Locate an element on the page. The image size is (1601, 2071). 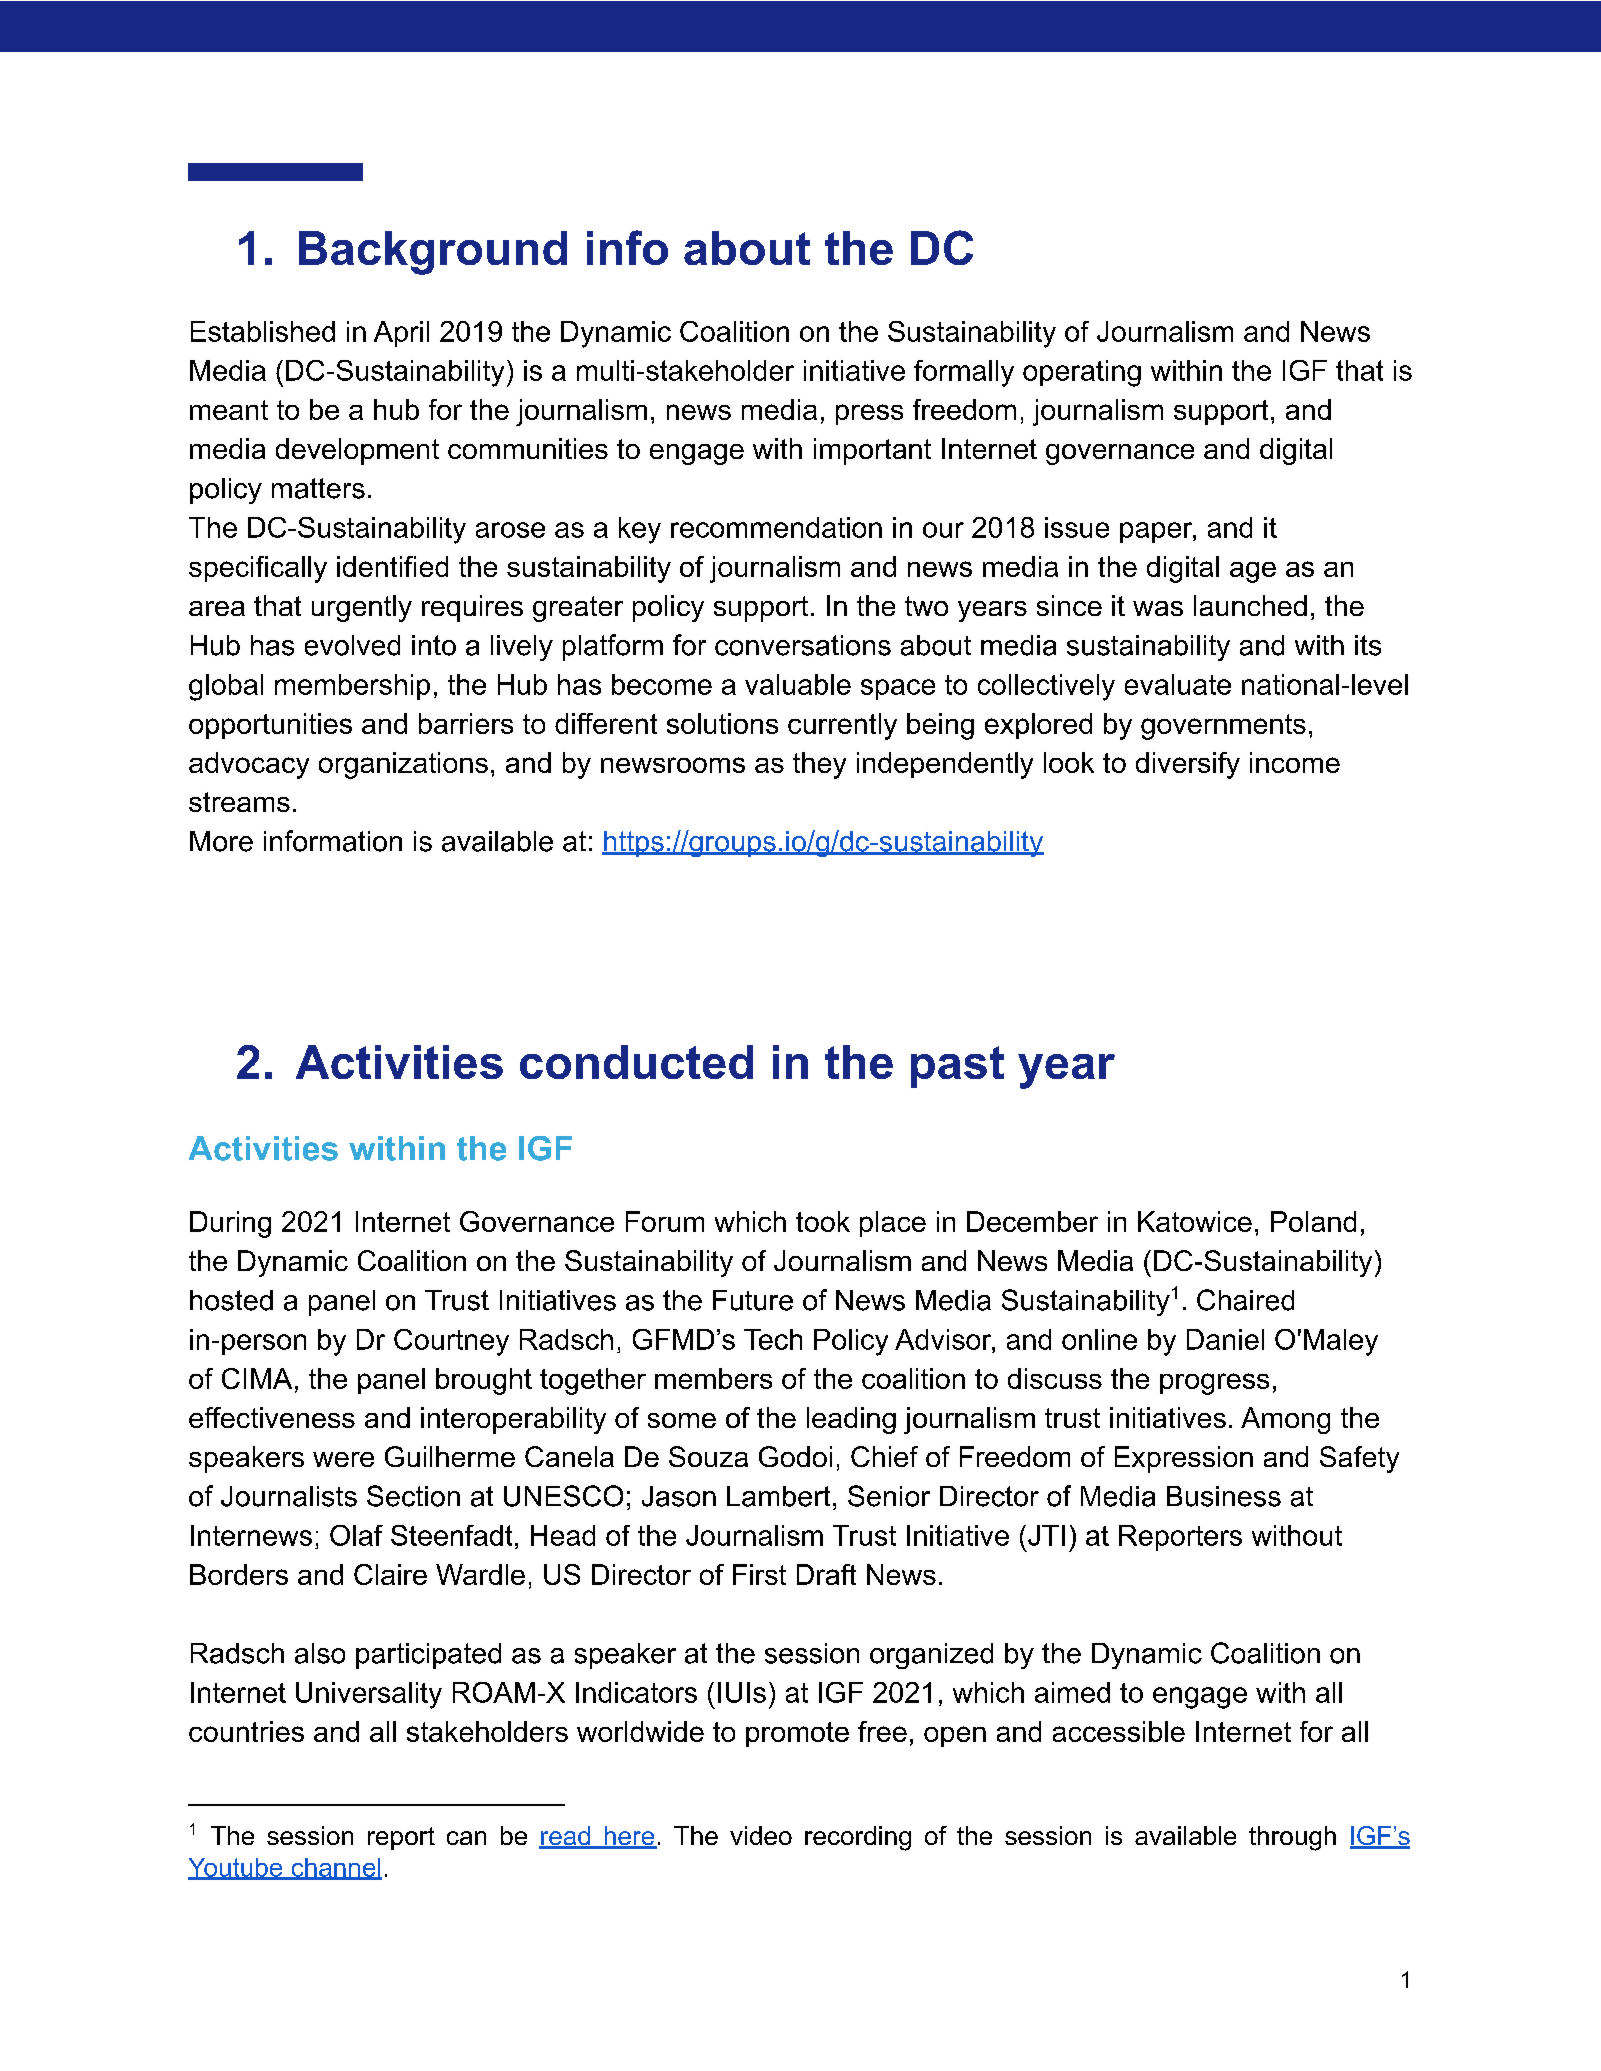
Tech is located at coordinates (773, 1339).
